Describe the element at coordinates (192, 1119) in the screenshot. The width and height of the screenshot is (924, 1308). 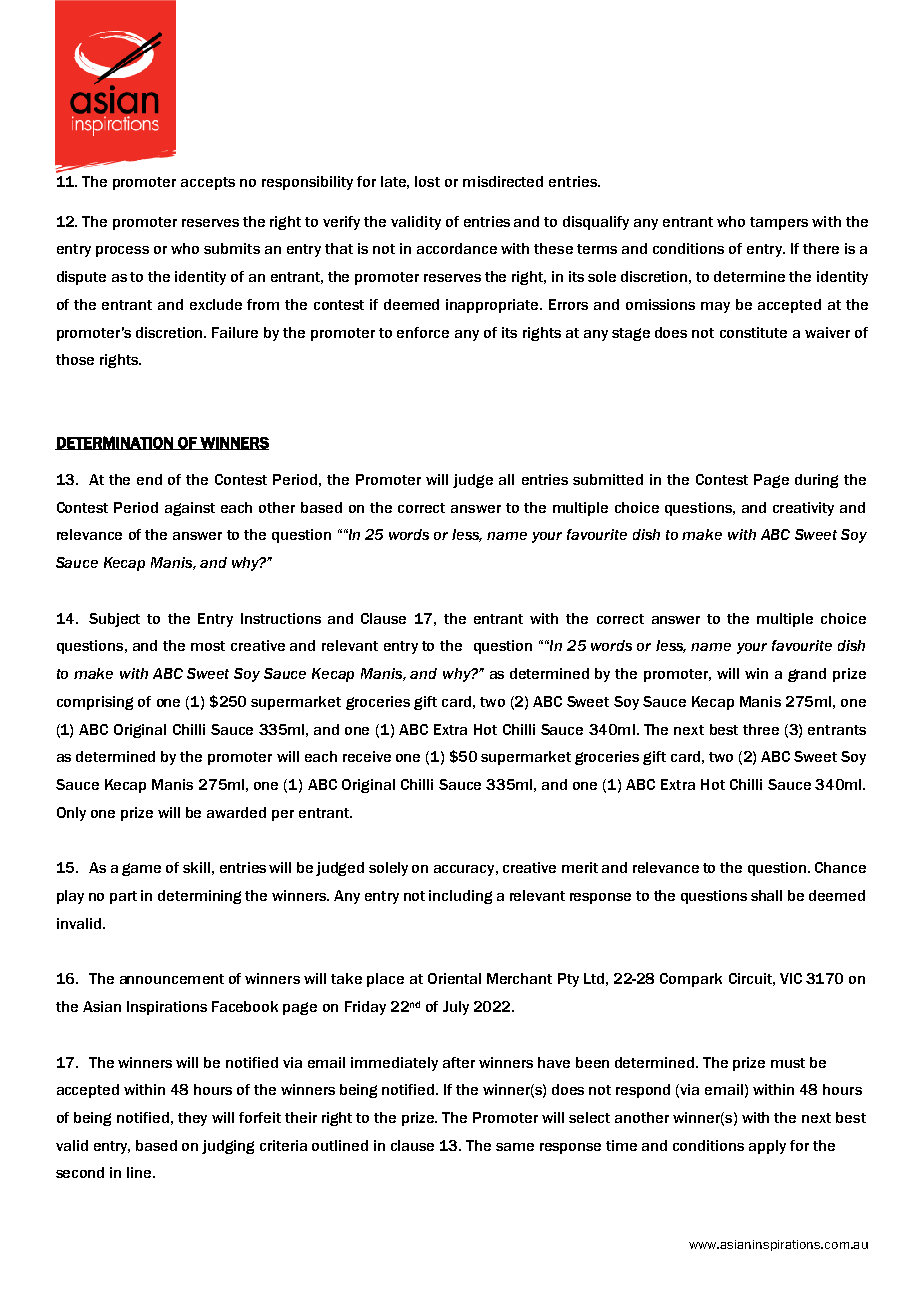
I see `they` at that location.
